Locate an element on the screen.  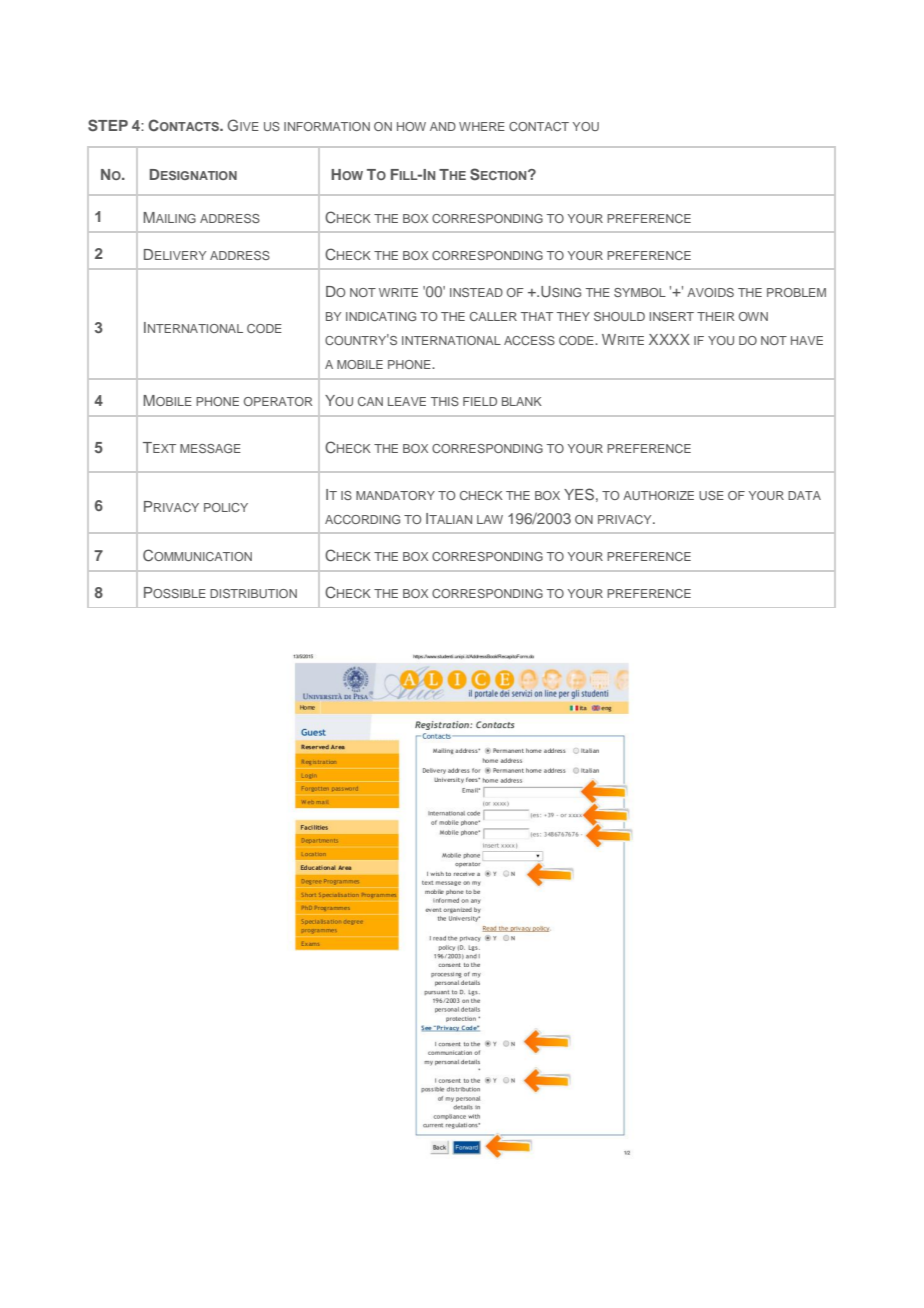
ACCESS is located at coordinates (529, 340).
